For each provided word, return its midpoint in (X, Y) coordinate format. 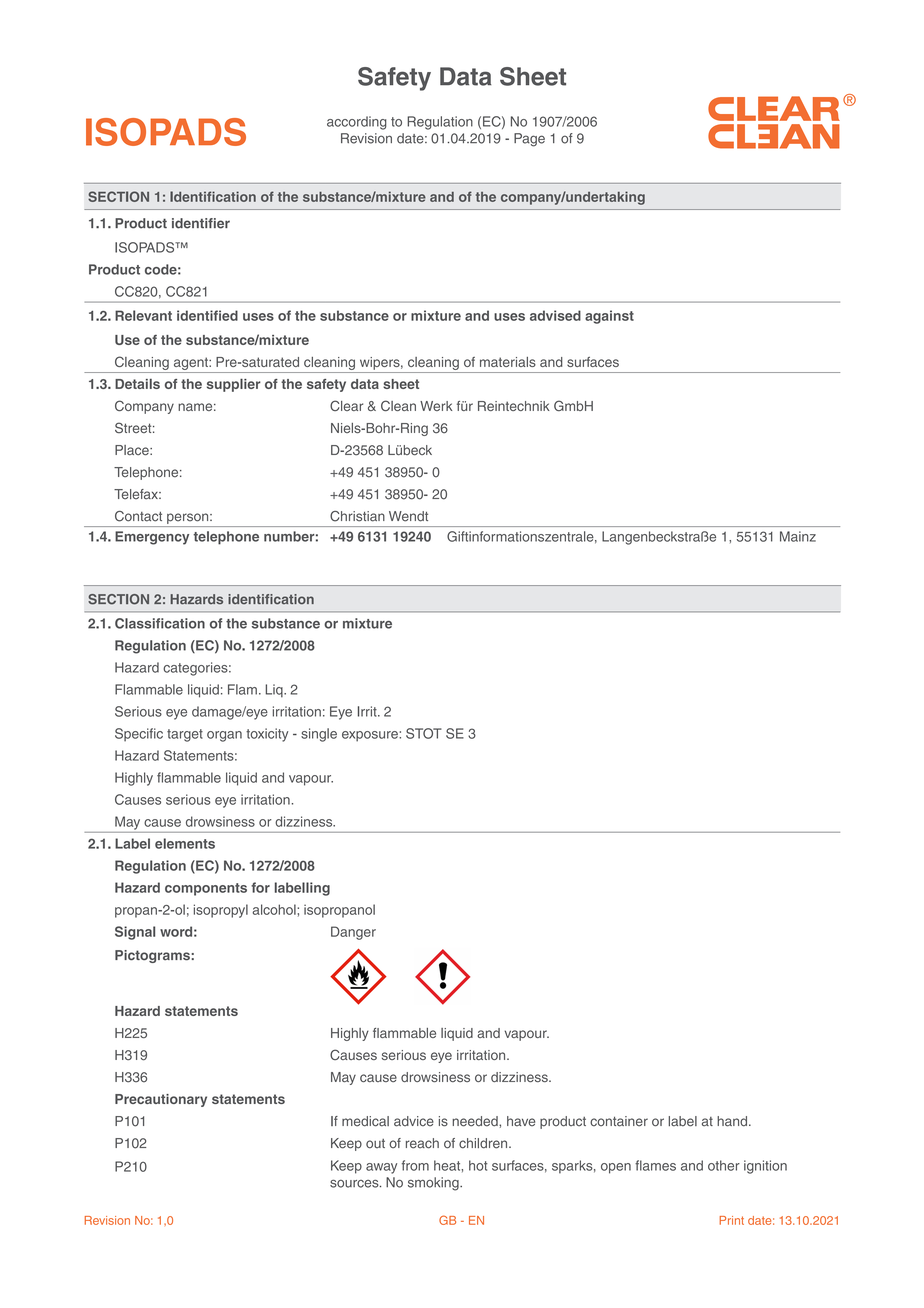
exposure (371, 736)
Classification (160, 623)
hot (478, 1165)
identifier (201, 223)
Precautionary (161, 1100)
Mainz (798, 536)
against (609, 317)
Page (529, 140)
